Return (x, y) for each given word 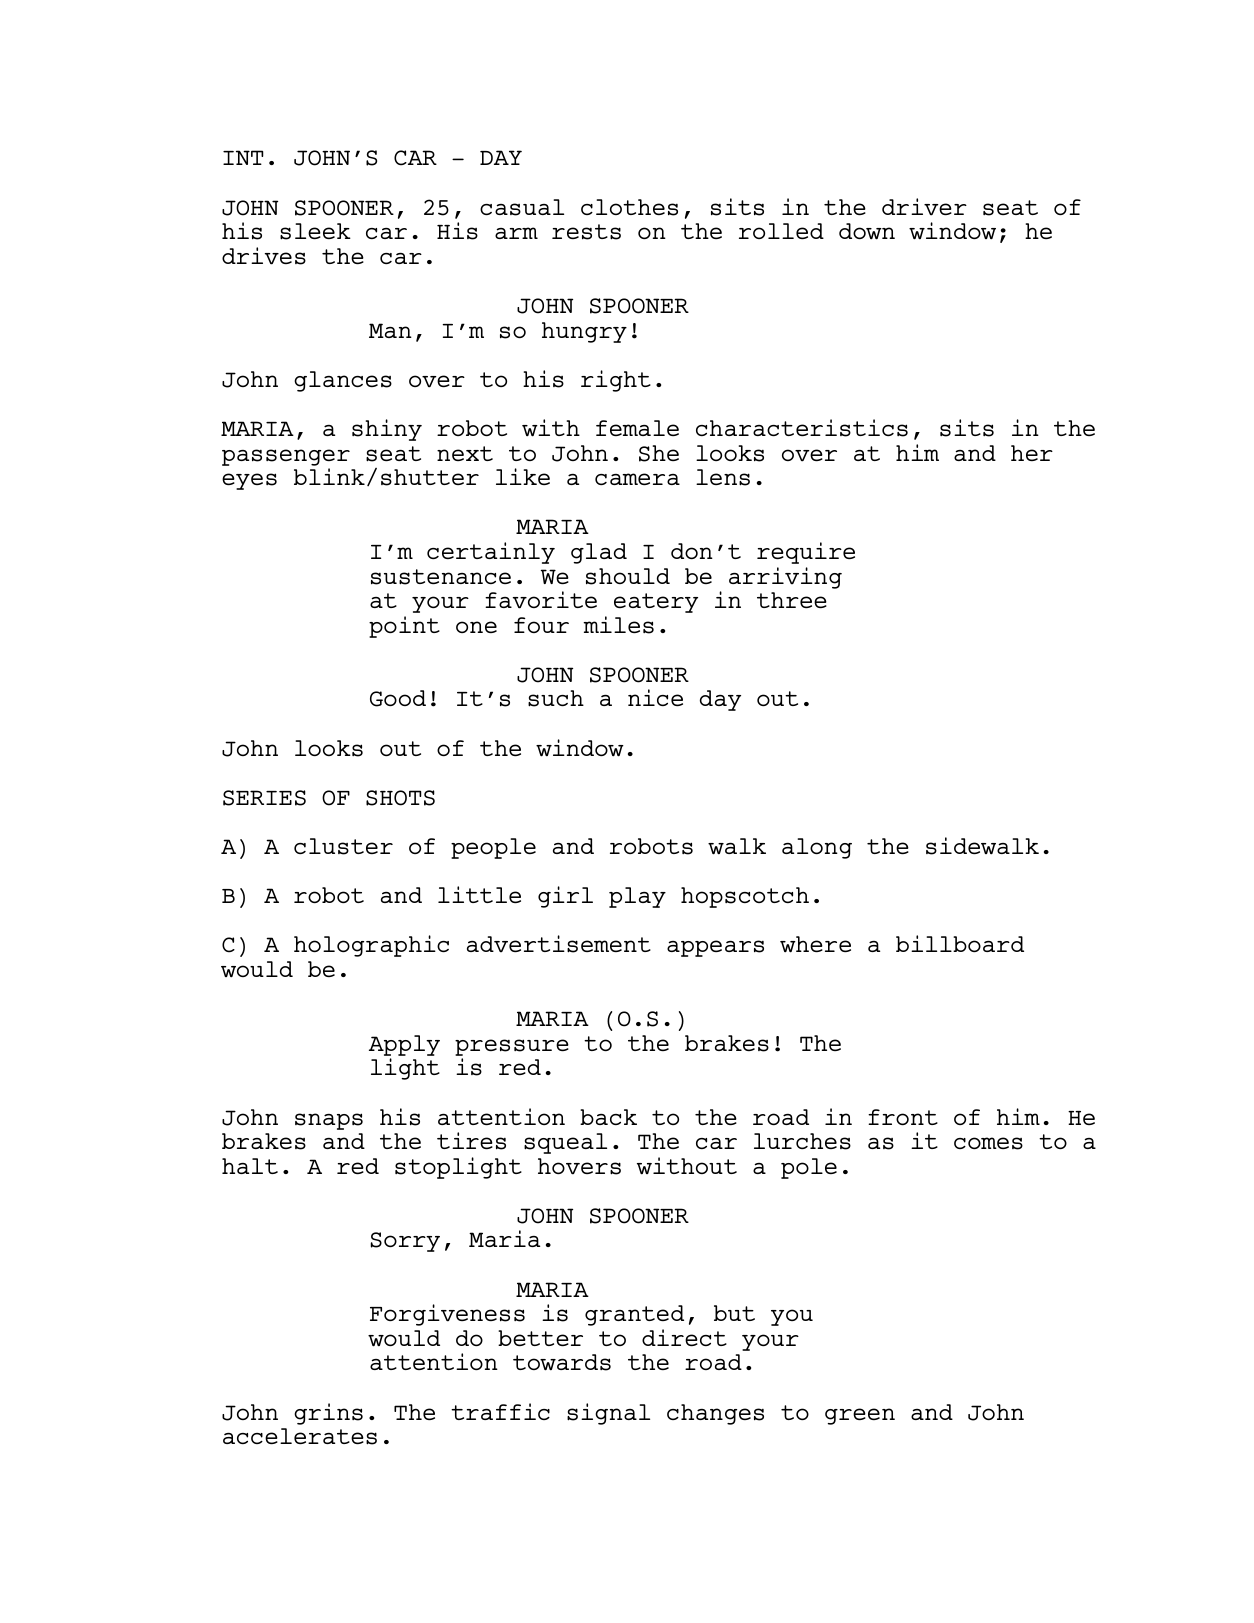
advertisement (559, 944)
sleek (315, 231)
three (792, 600)
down (867, 231)
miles (618, 625)
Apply (404, 1045)
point (404, 627)
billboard (960, 943)
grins (328, 1414)
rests (586, 232)
